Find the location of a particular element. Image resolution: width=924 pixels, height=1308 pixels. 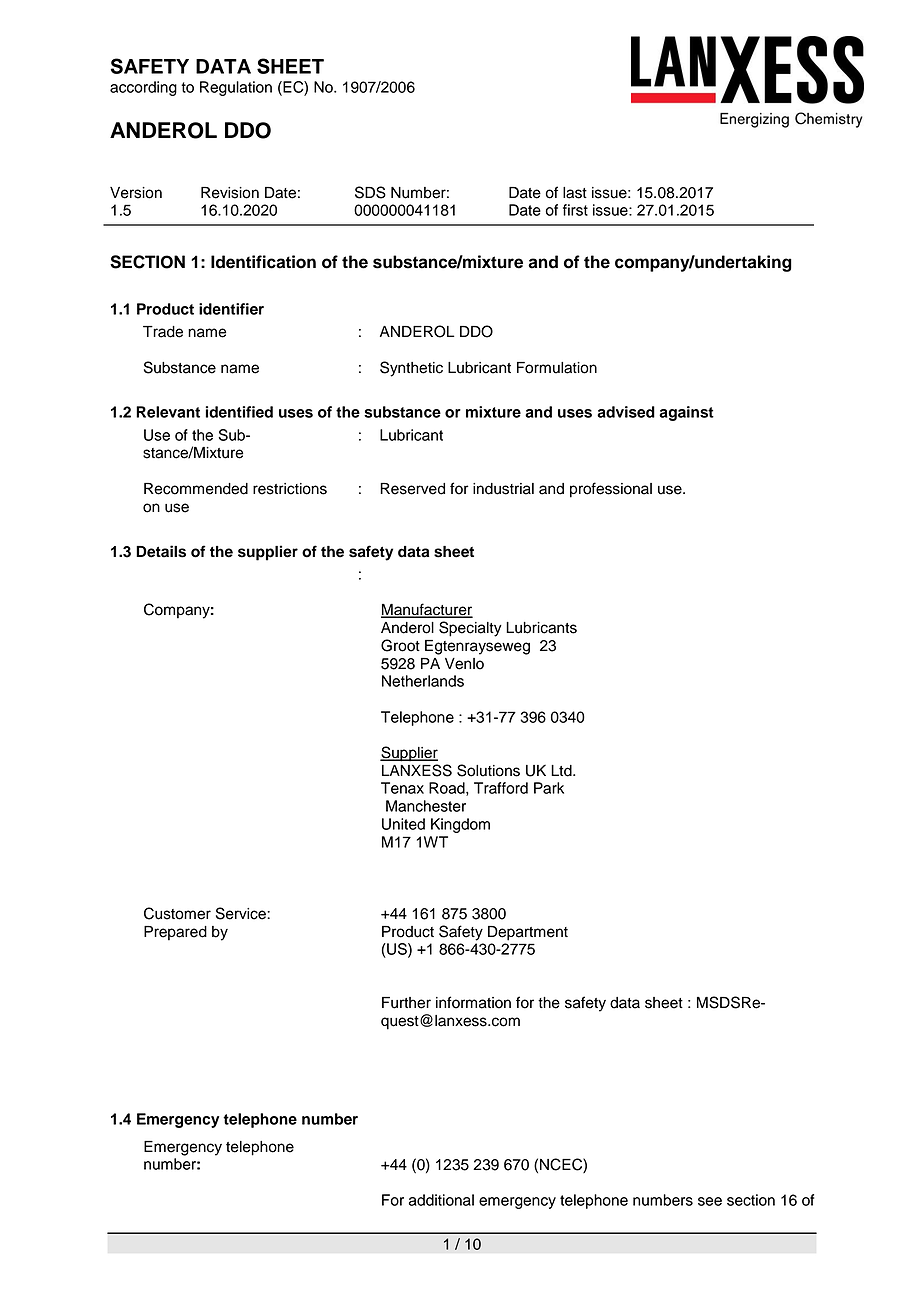

Ltd is located at coordinates (562, 771).
